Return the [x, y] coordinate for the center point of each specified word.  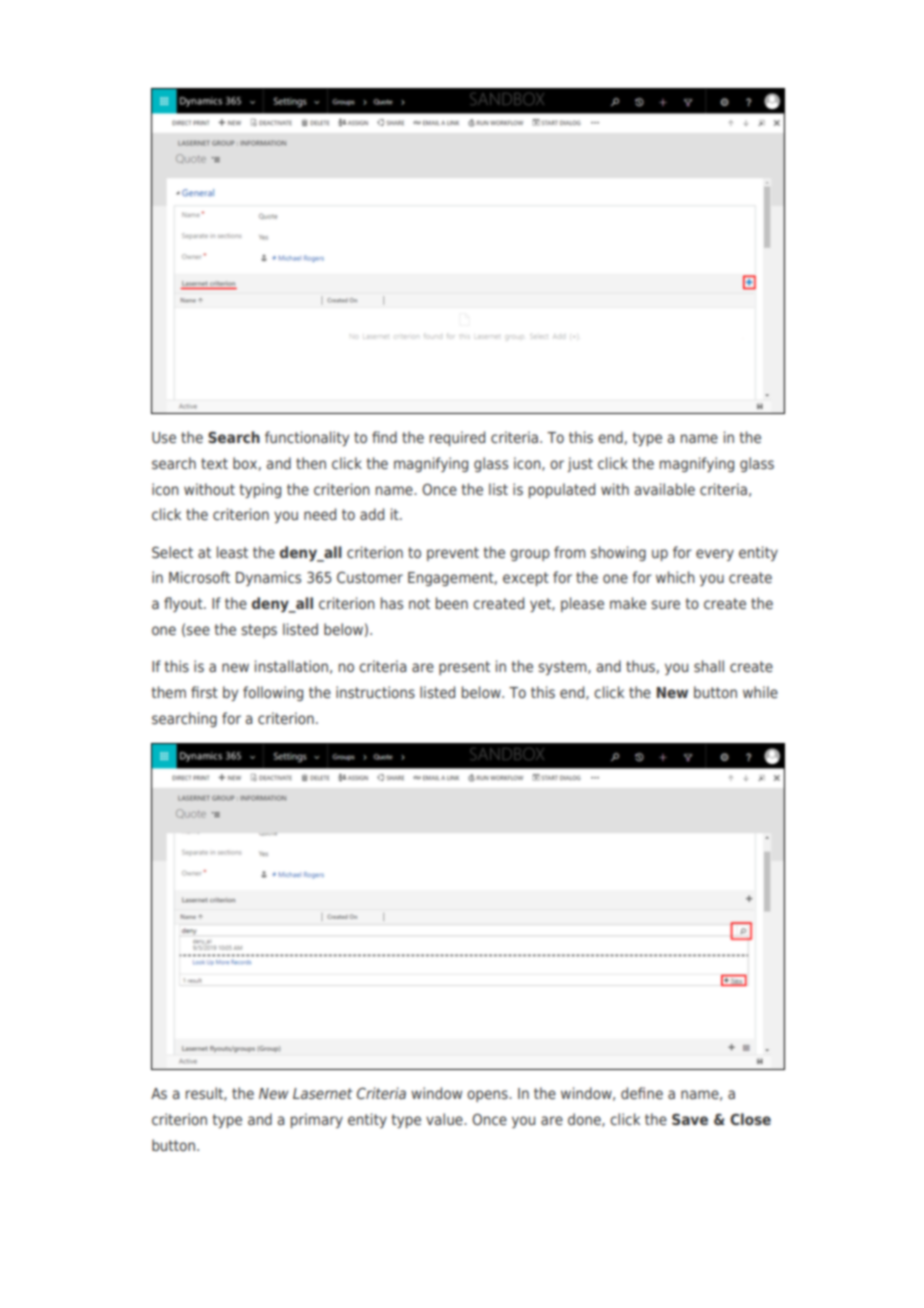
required [457, 438]
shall [709, 666]
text [214, 463]
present [464, 668]
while [760, 692]
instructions [375, 692]
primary [317, 1120]
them [168, 692]
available [664, 489]
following [273, 693]
